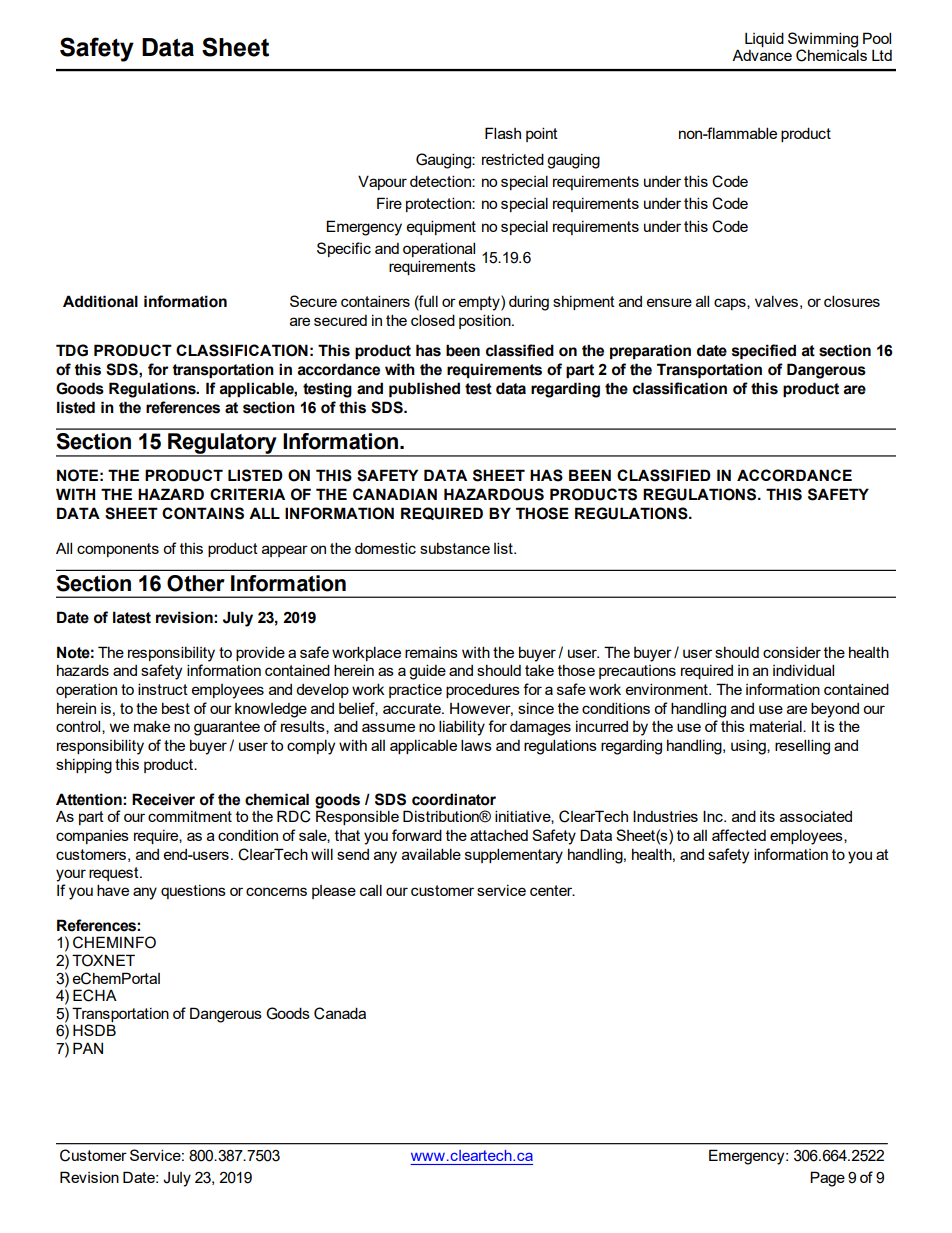 Image resolution: width=952 pixels, height=1233 pixels. What do you see at coordinates (95, 995) in the document?
I see `ECHA` at bounding box center [95, 995].
